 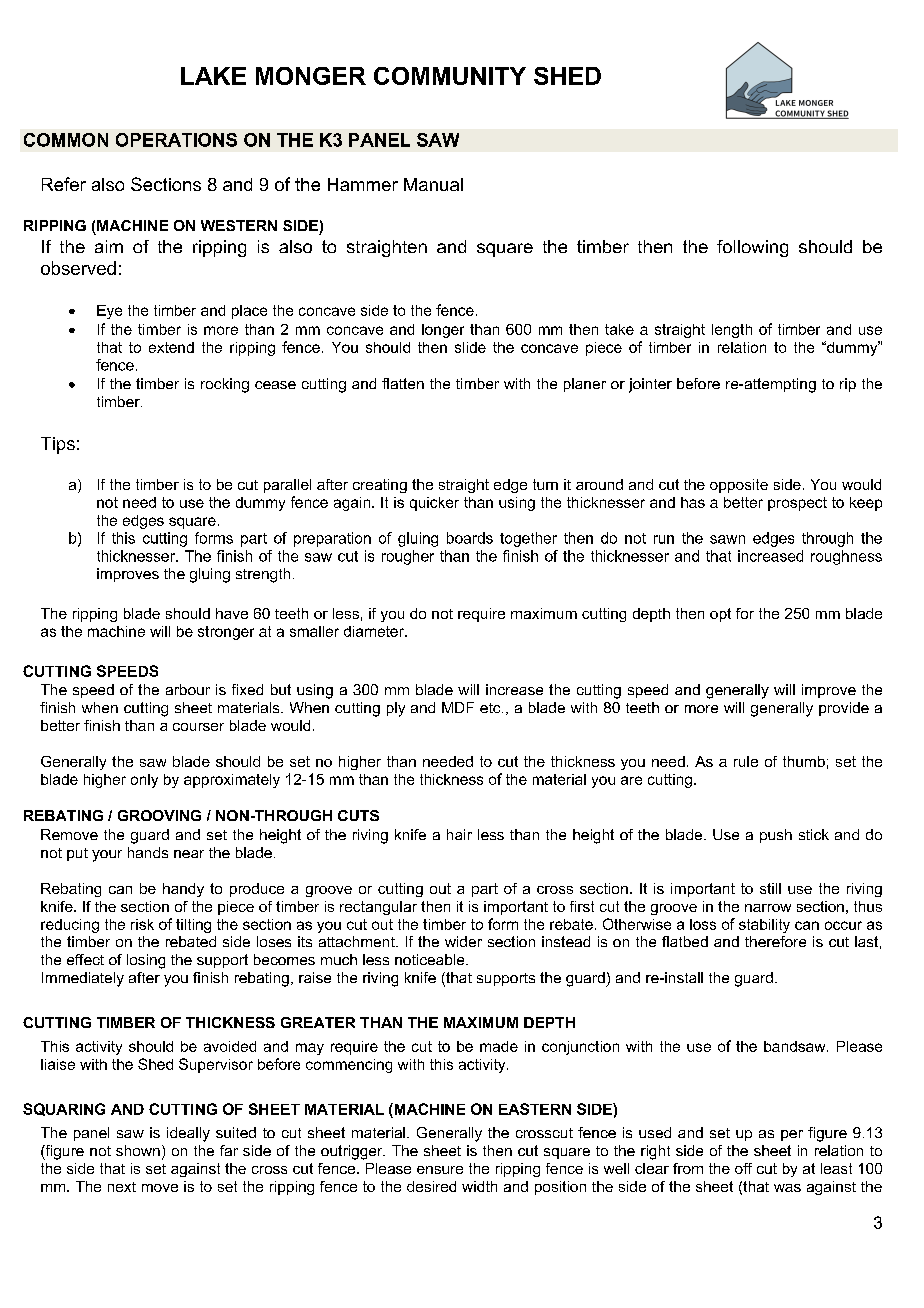 What do you see at coordinates (752, 248) in the document?
I see `following` at bounding box center [752, 248].
